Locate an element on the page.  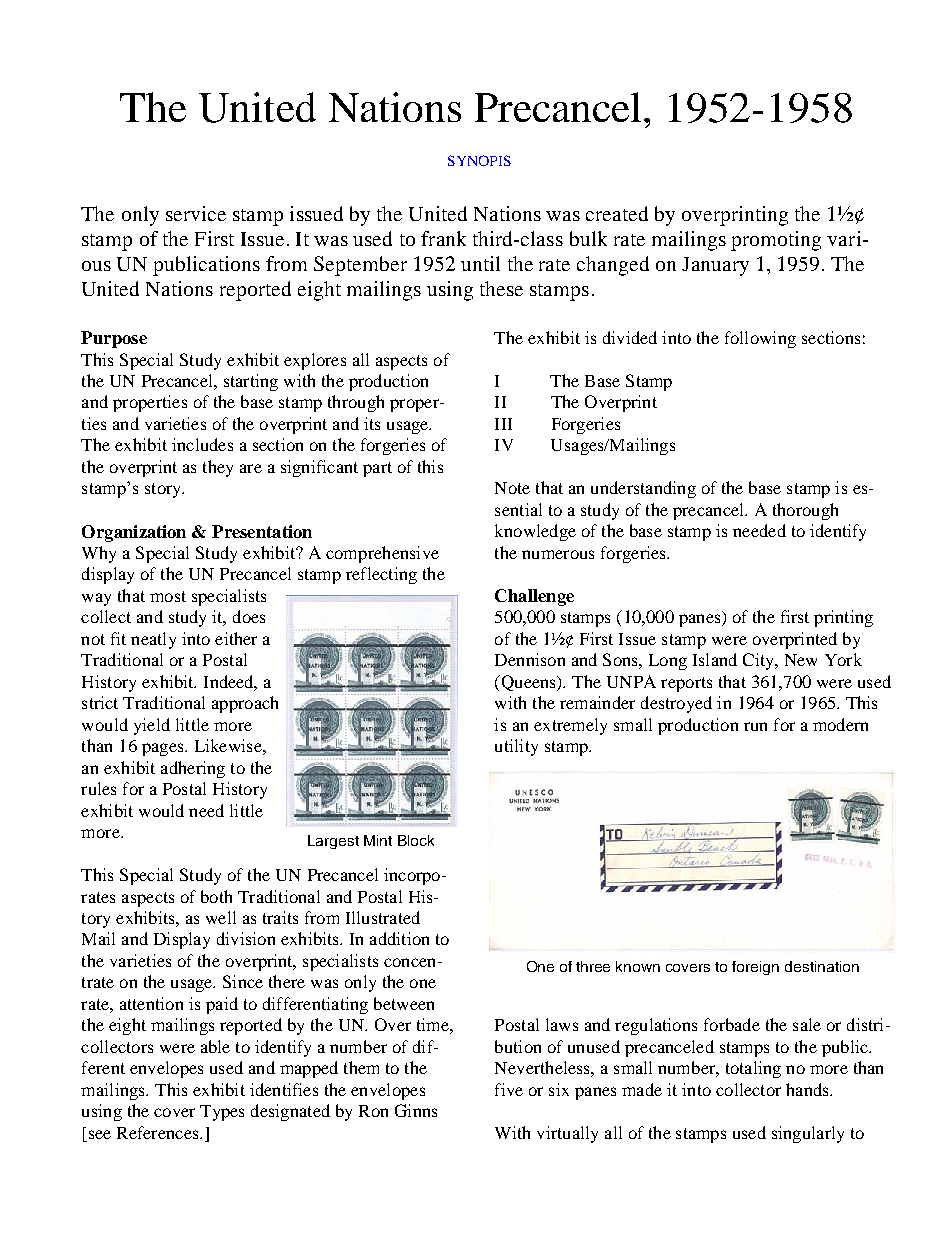
adhering is located at coordinates (193, 769).
